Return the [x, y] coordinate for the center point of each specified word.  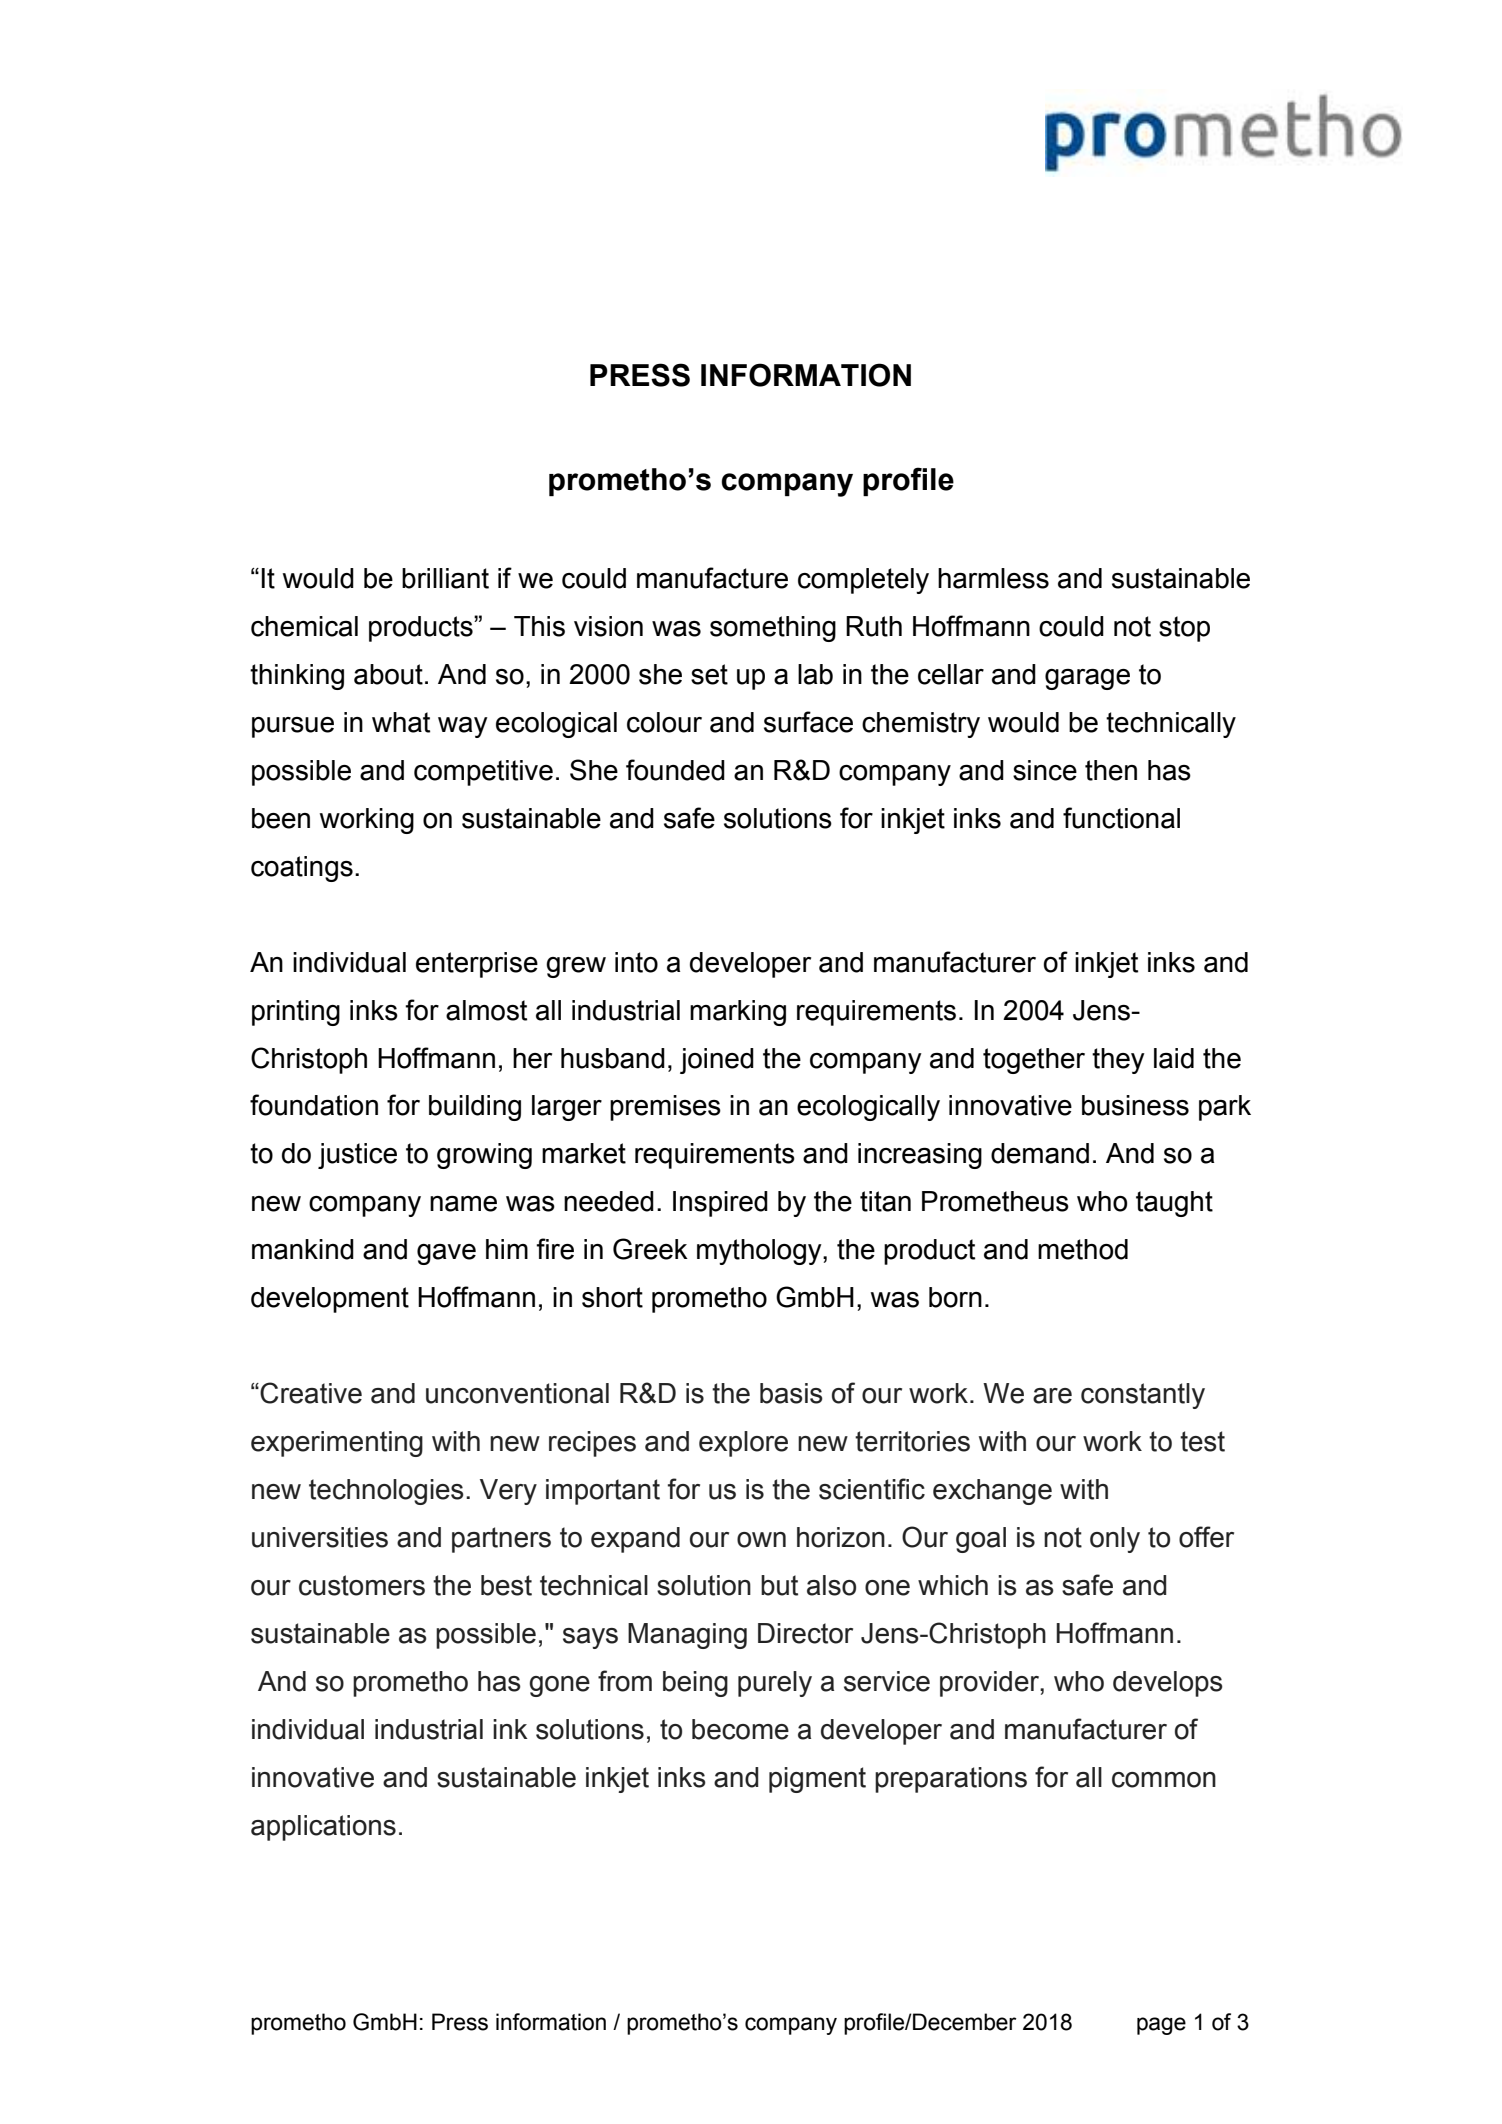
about [388, 674]
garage [1087, 679]
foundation [314, 1105]
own [761, 1540]
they [1118, 1061]
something [773, 629]
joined [717, 1061]
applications [323, 1828]
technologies [386, 1492]
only [1115, 1540]
